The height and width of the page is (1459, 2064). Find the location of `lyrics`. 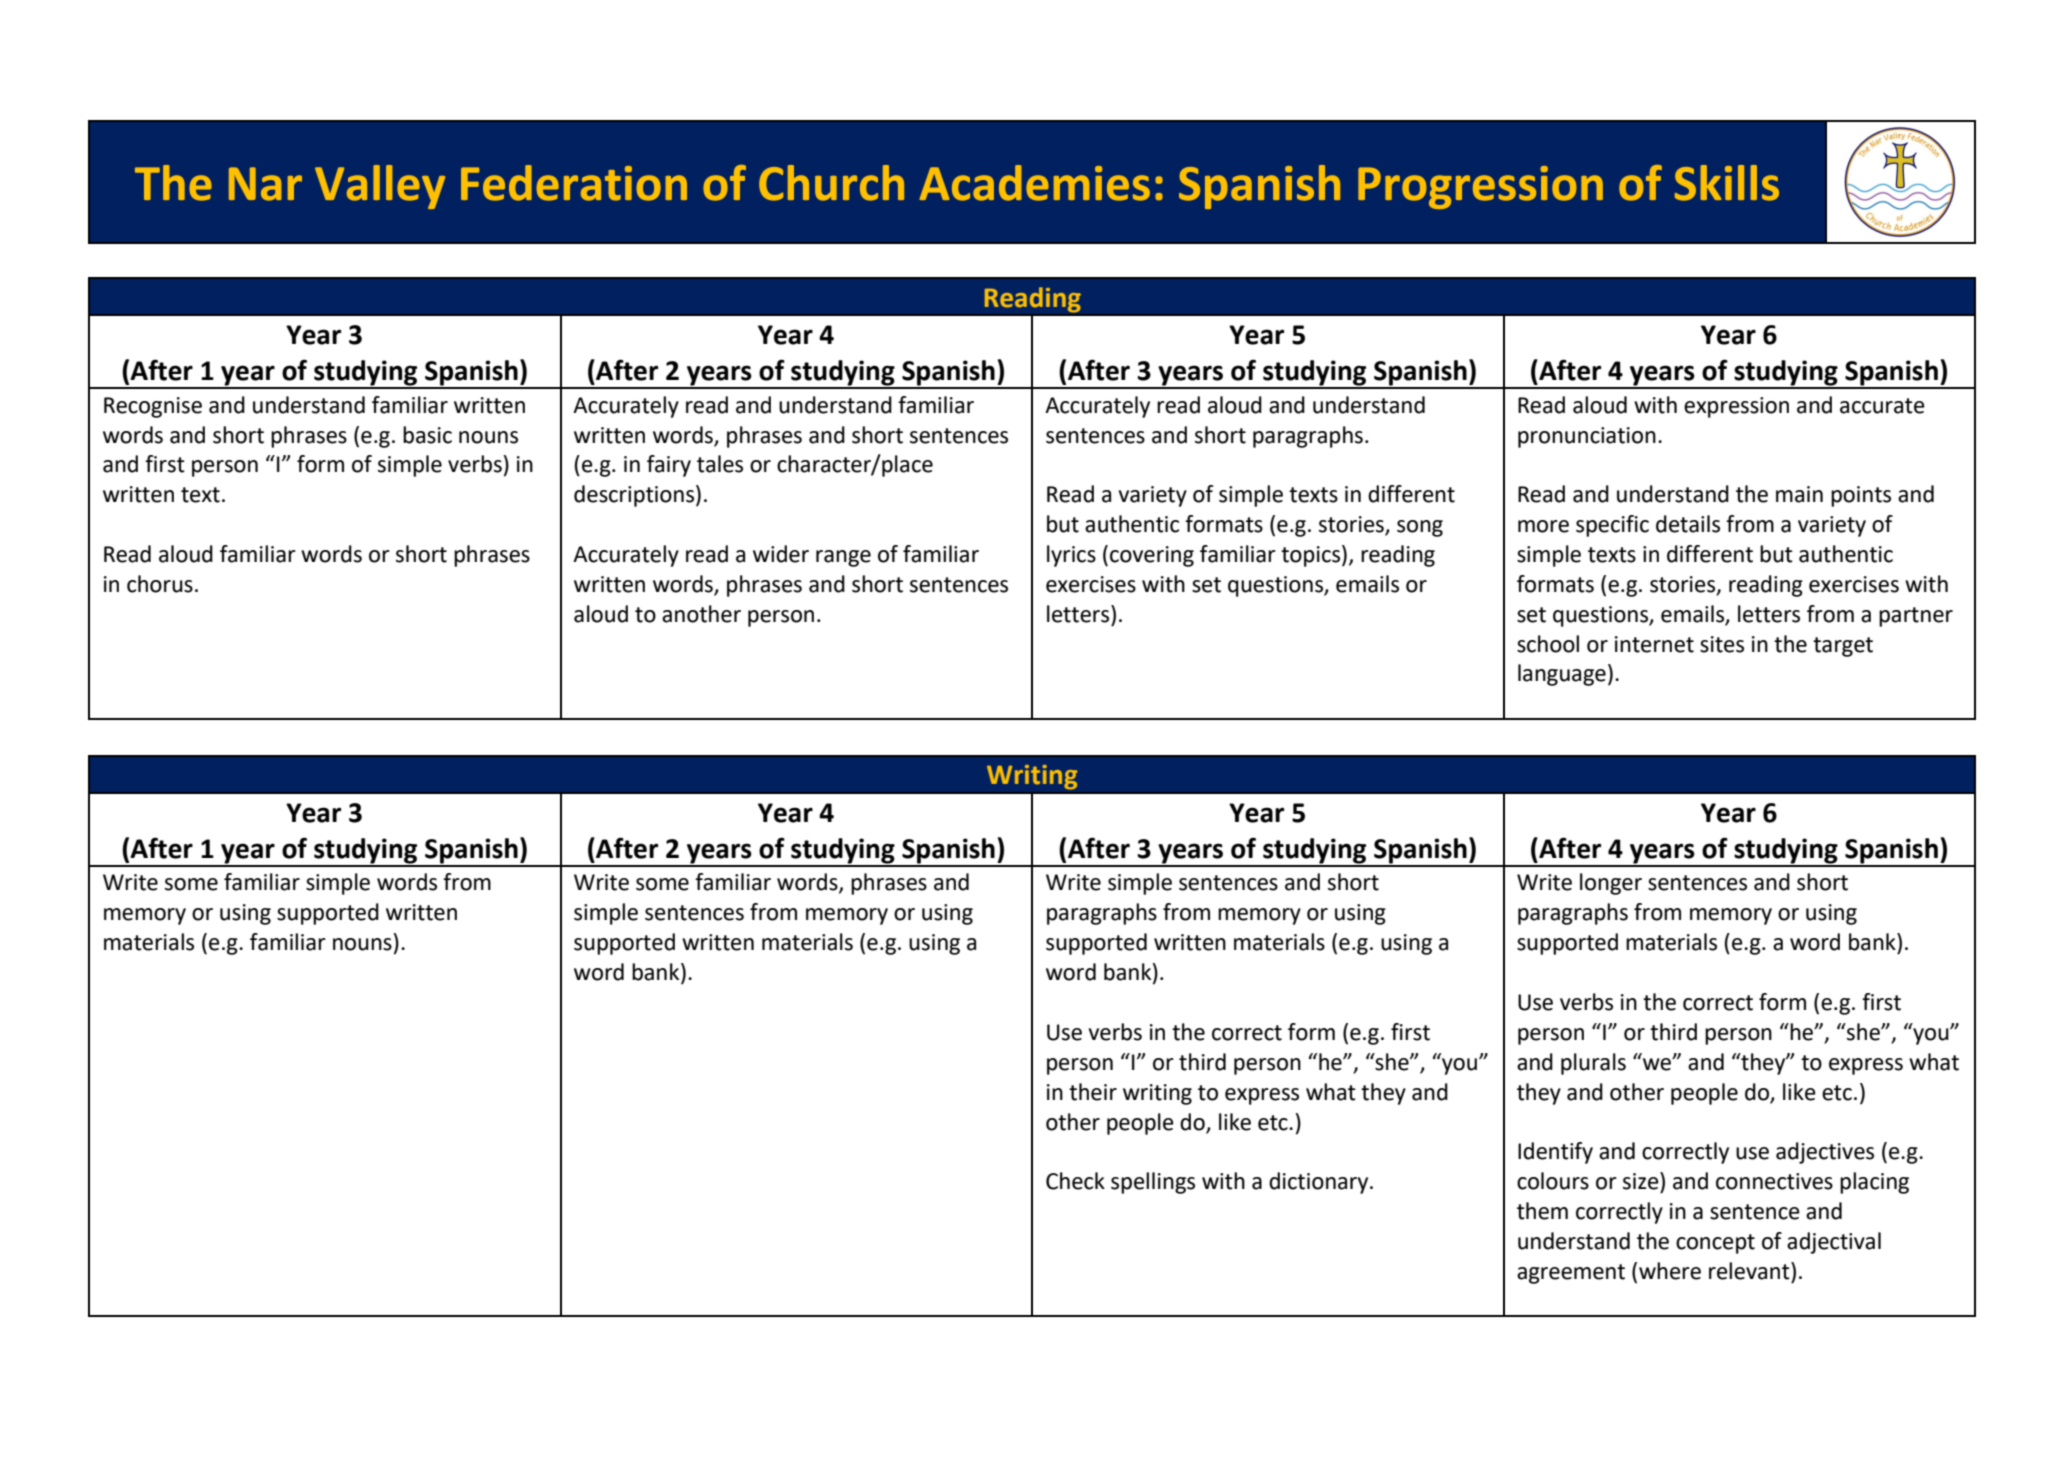

lyrics is located at coordinates (1071, 556).
